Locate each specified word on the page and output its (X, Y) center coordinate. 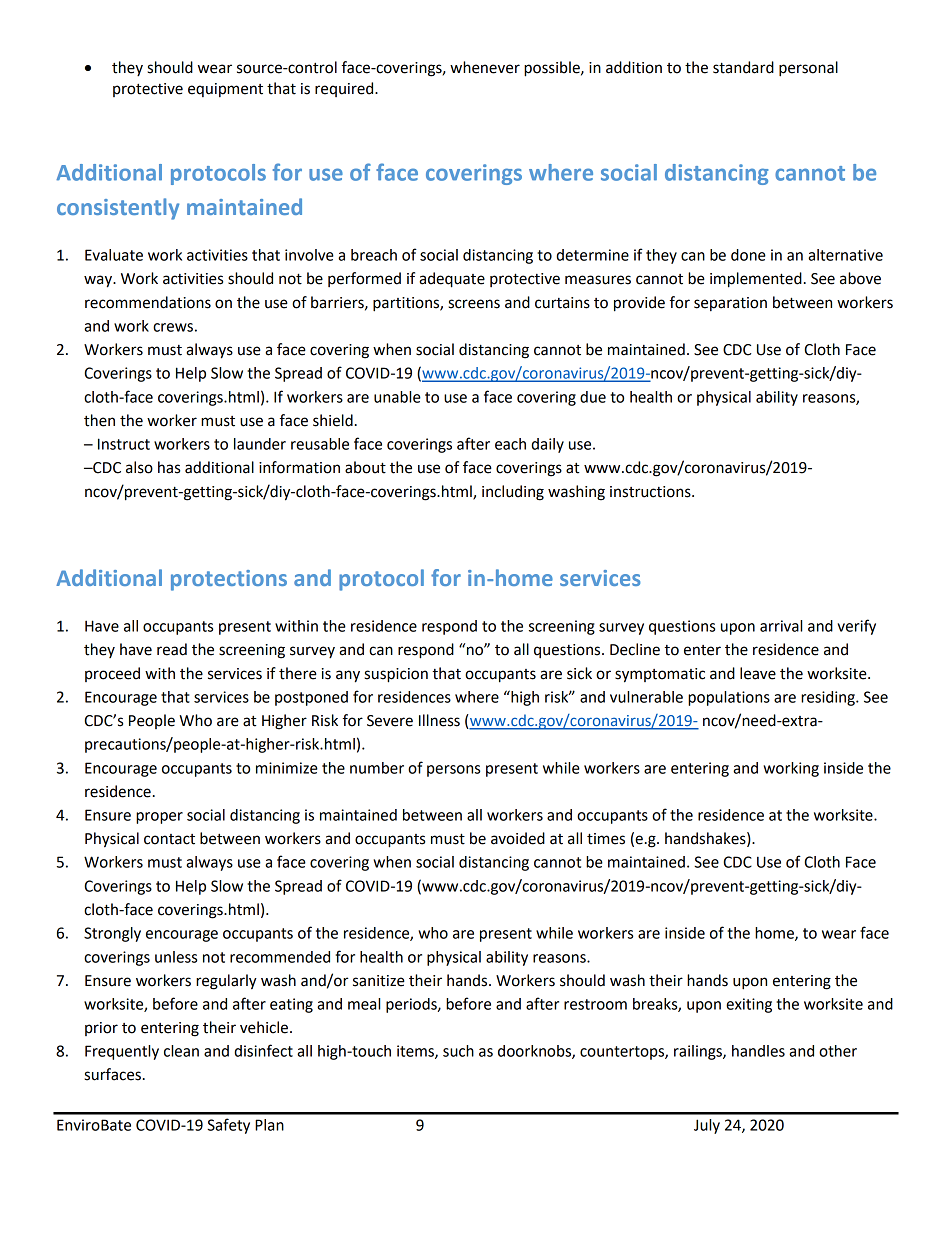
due (593, 397)
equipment (225, 90)
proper (159, 818)
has (169, 467)
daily (547, 445)
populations (729, 698)
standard (743, 67)
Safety (228, 1126)
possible (553, 69)
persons (453, 771)
